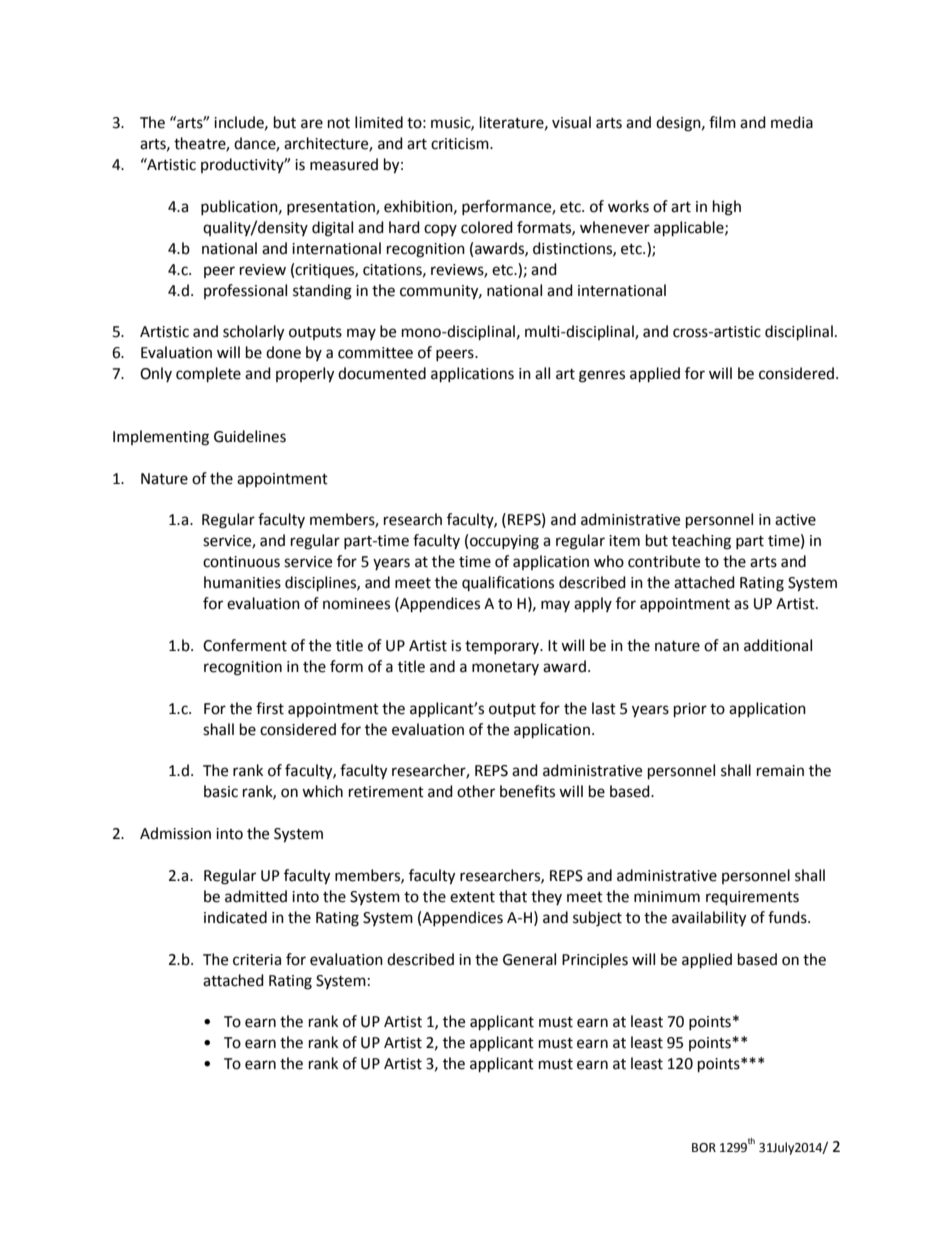 The width and height of the screenshot is (952, 1233). Describe the element at coordinates (503, 647) in the screenshot. I see `temporary` at that location.
